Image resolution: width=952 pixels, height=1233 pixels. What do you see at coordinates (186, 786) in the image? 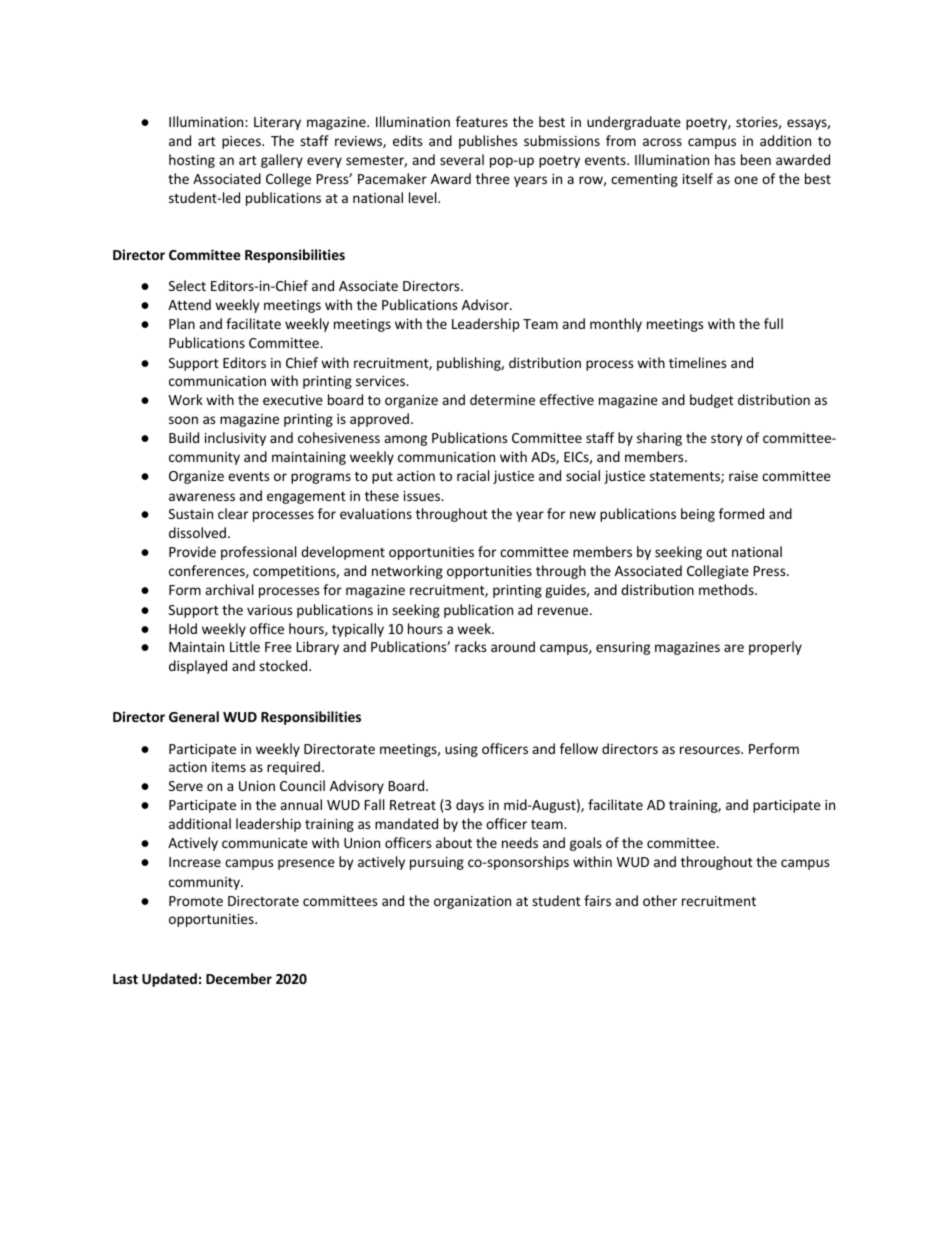
I see `Serve` at bounding box center [186, 786].
